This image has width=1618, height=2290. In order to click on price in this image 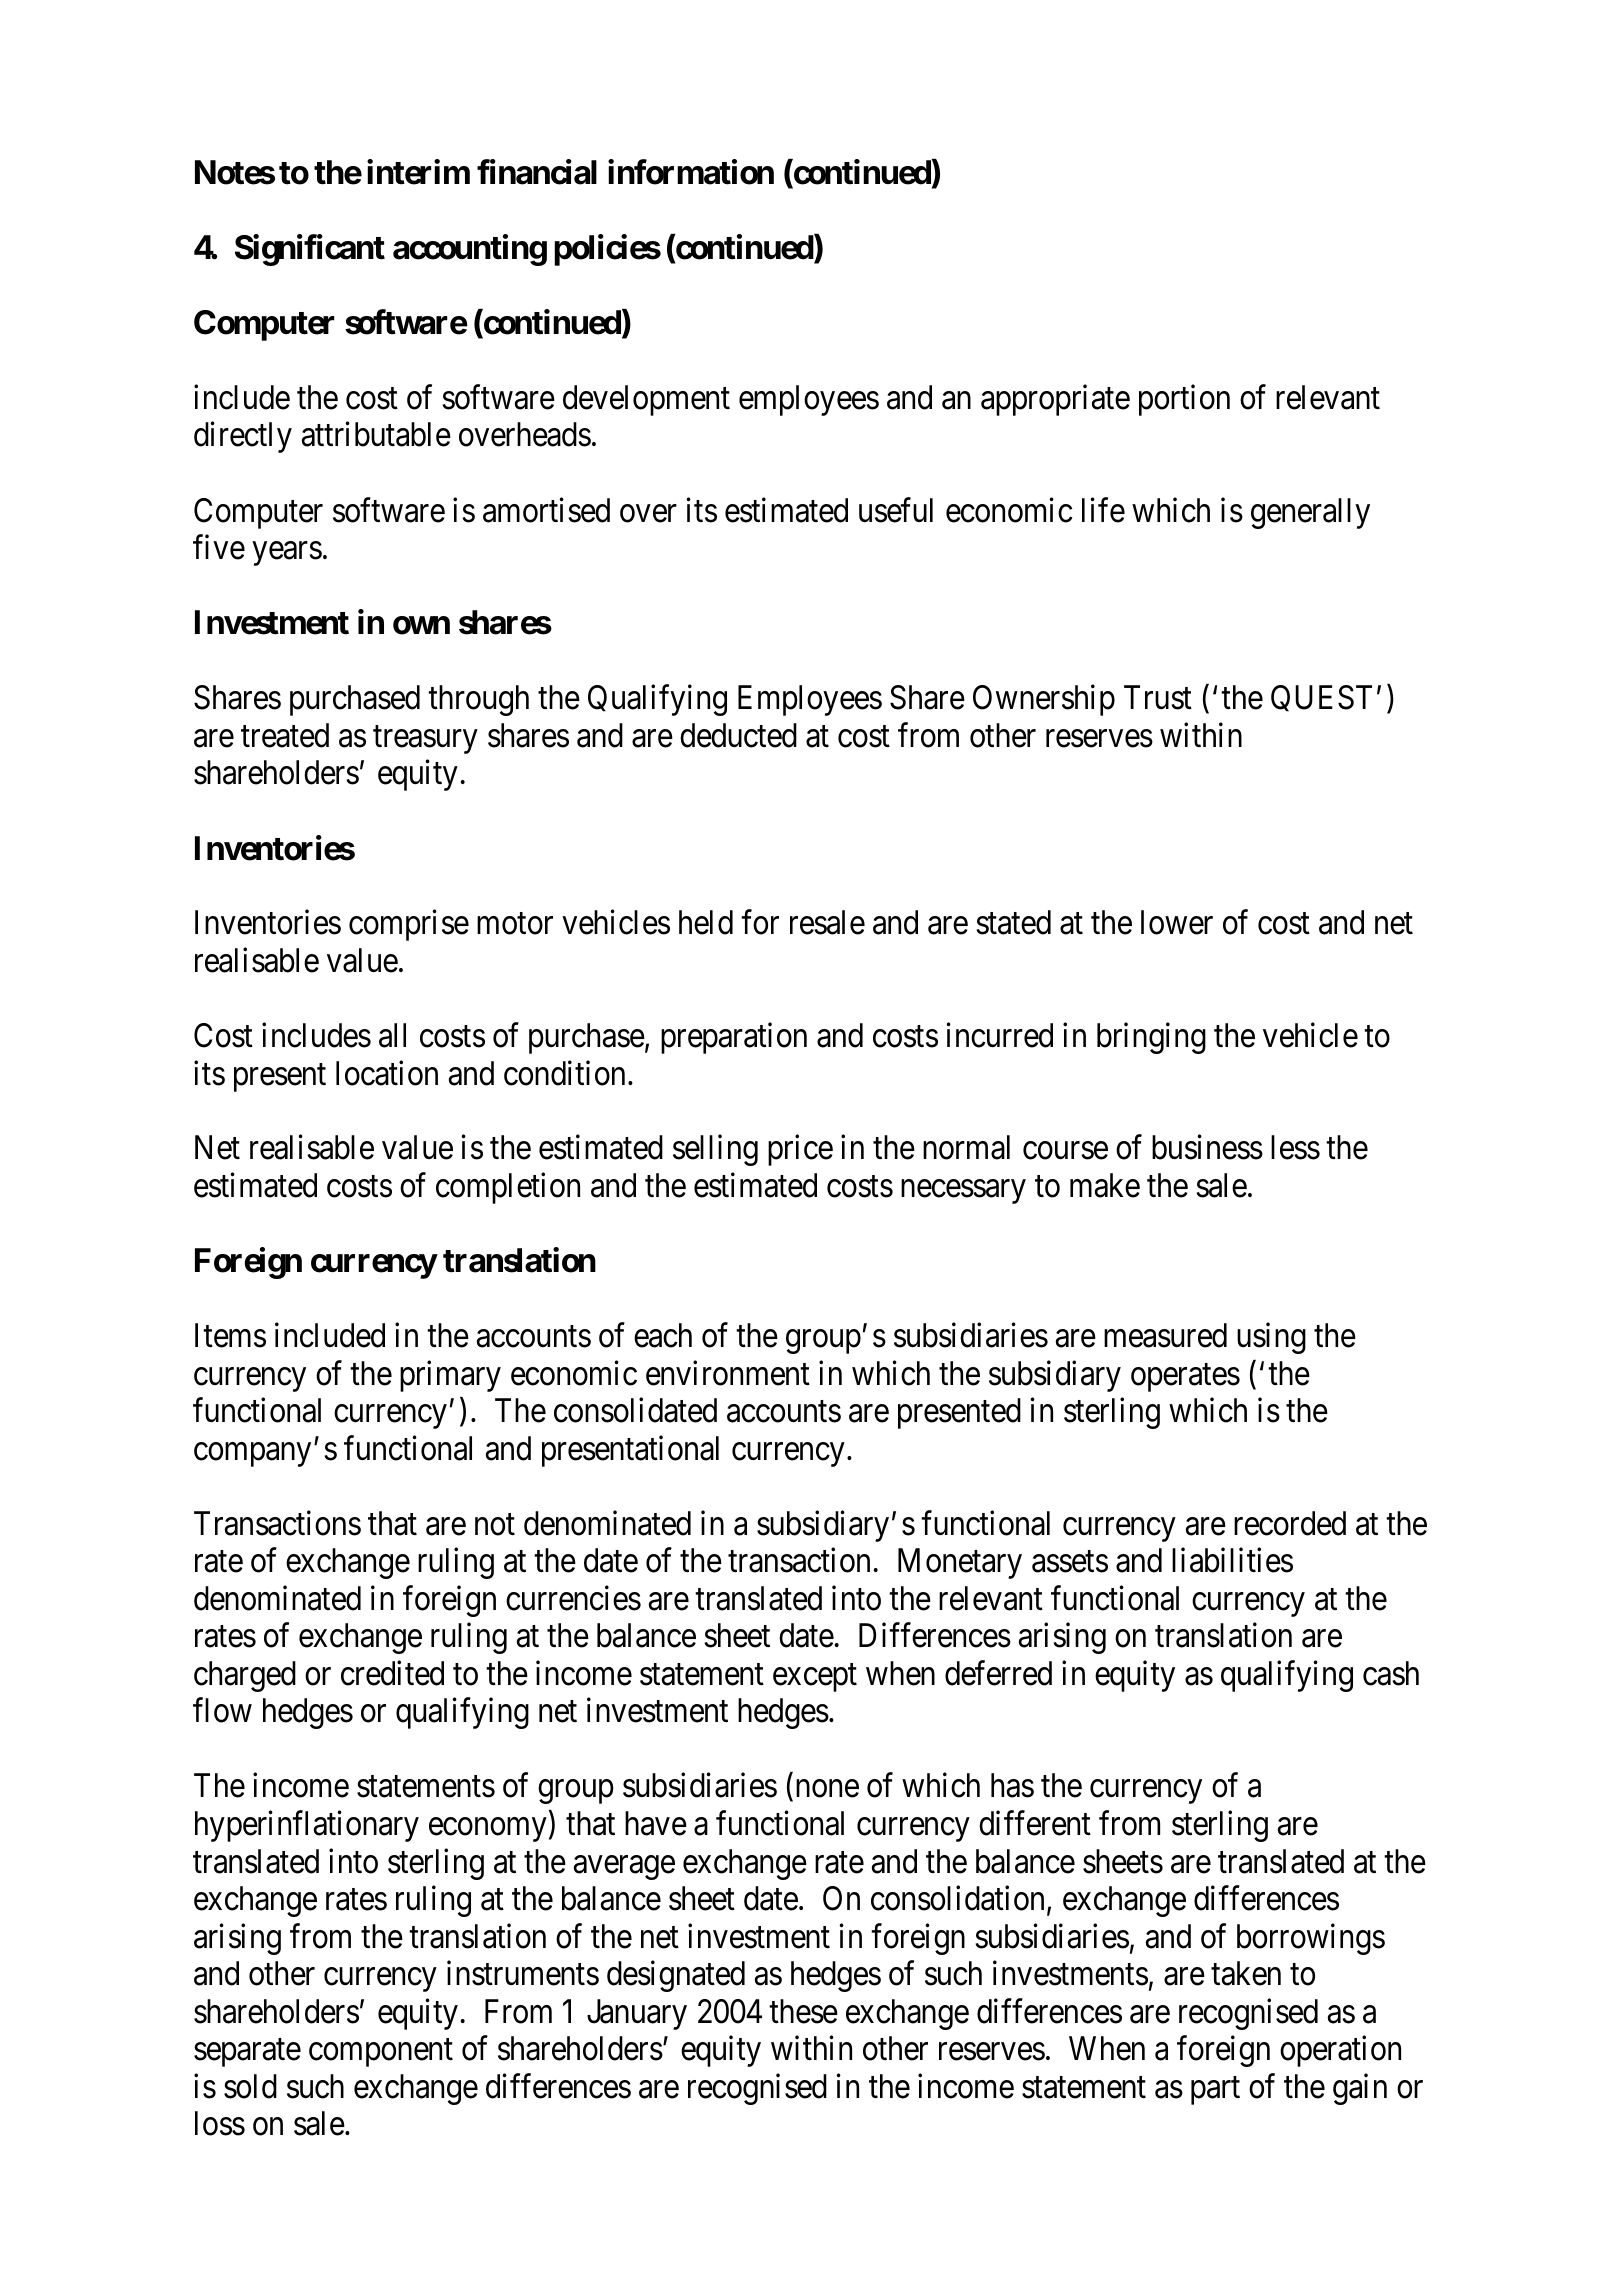, I will do `click(800, 1150)`.
